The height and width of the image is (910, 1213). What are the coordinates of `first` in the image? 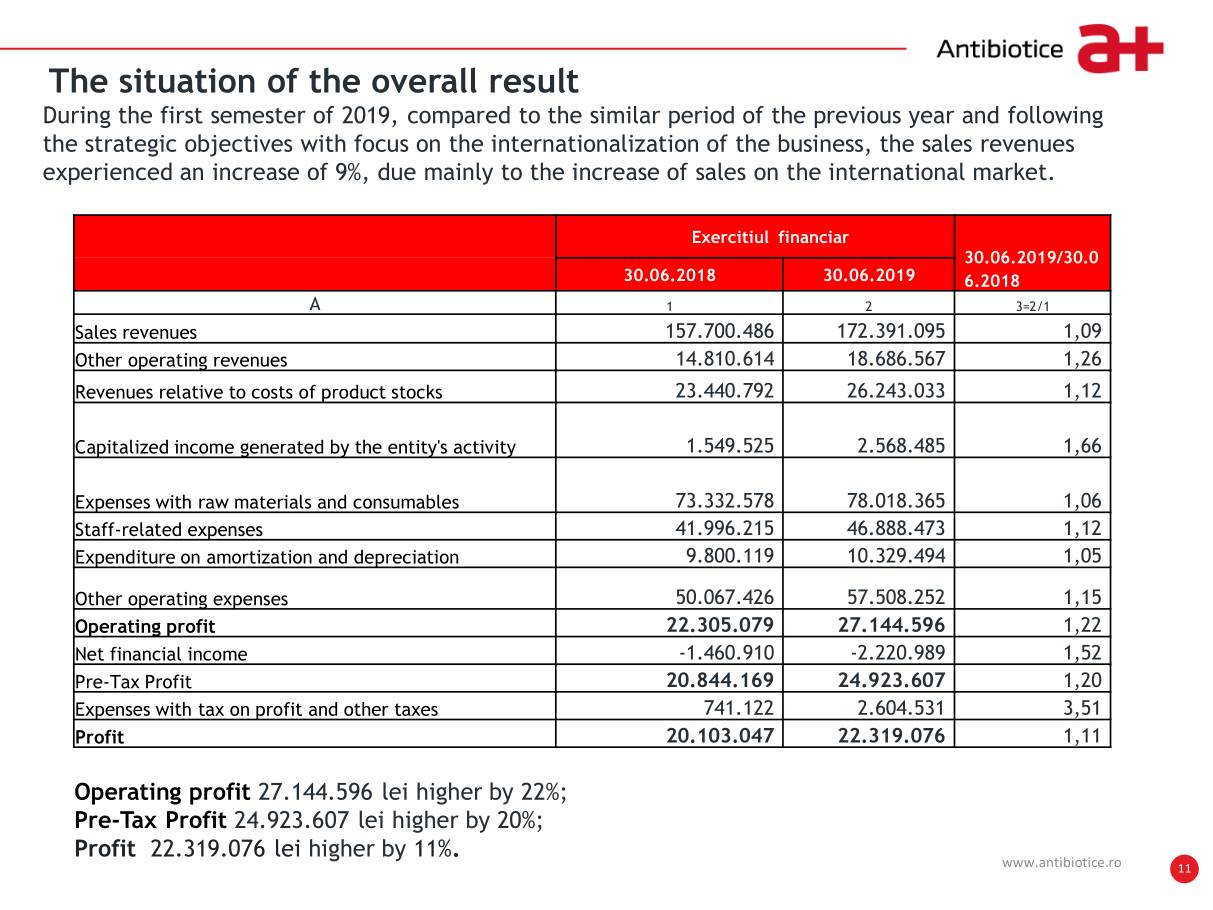 It's located at (181, 115).
